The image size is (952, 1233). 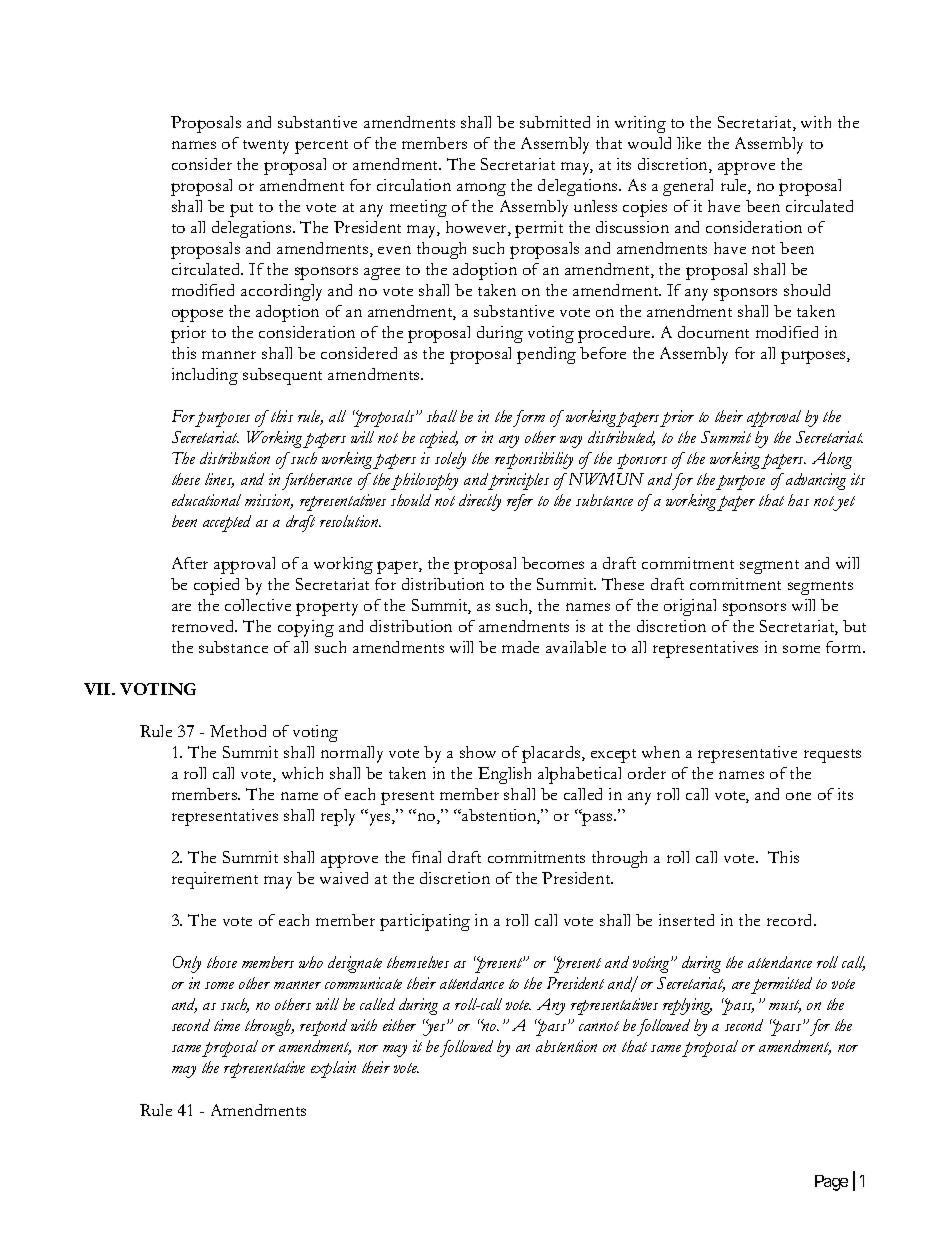 What do you see at coordinates (205, 376) in the screenshot?
I see `including` at bounding box center [205, 376].
